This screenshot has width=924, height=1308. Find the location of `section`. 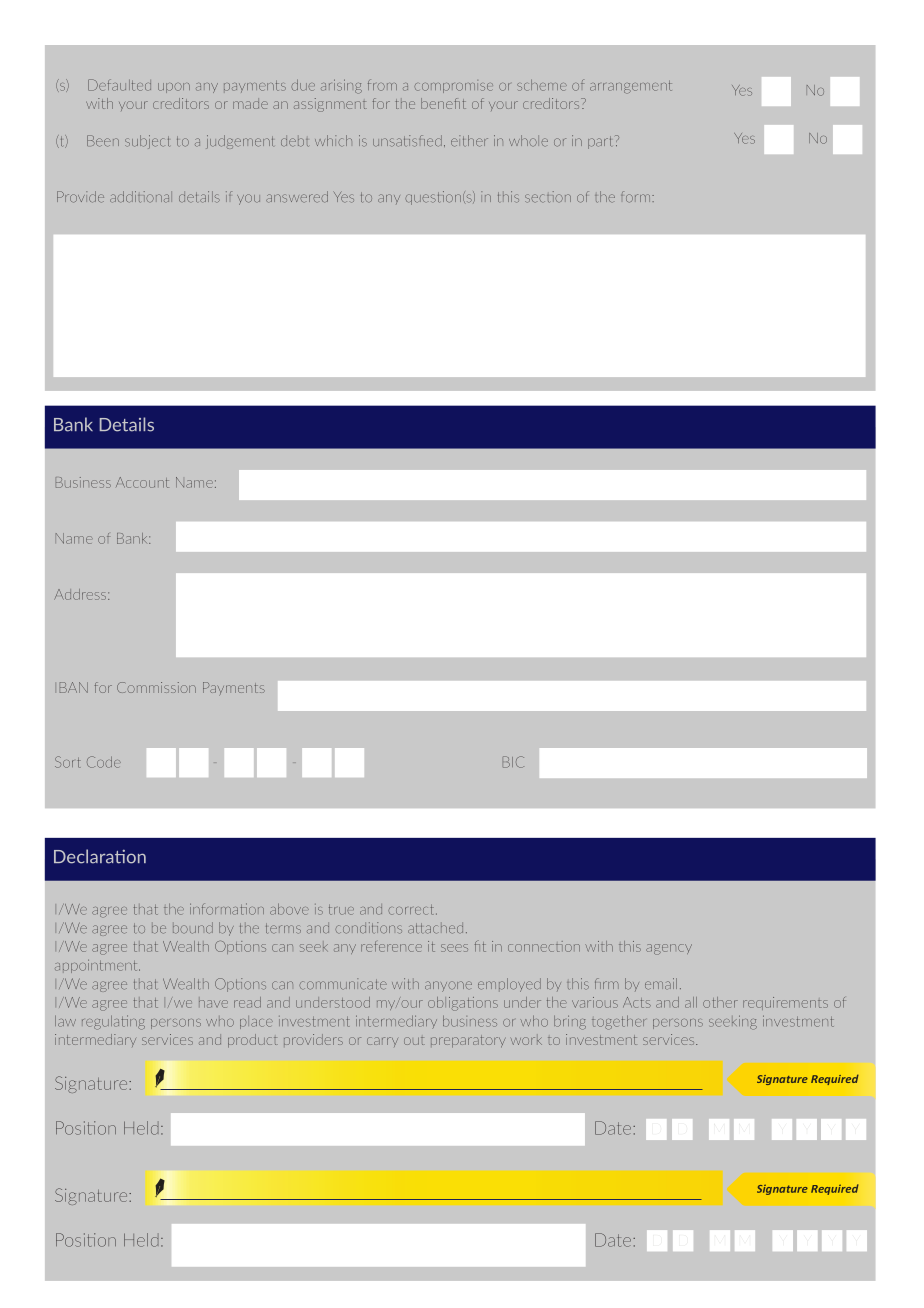

section is located at coordinates (548, 197).
